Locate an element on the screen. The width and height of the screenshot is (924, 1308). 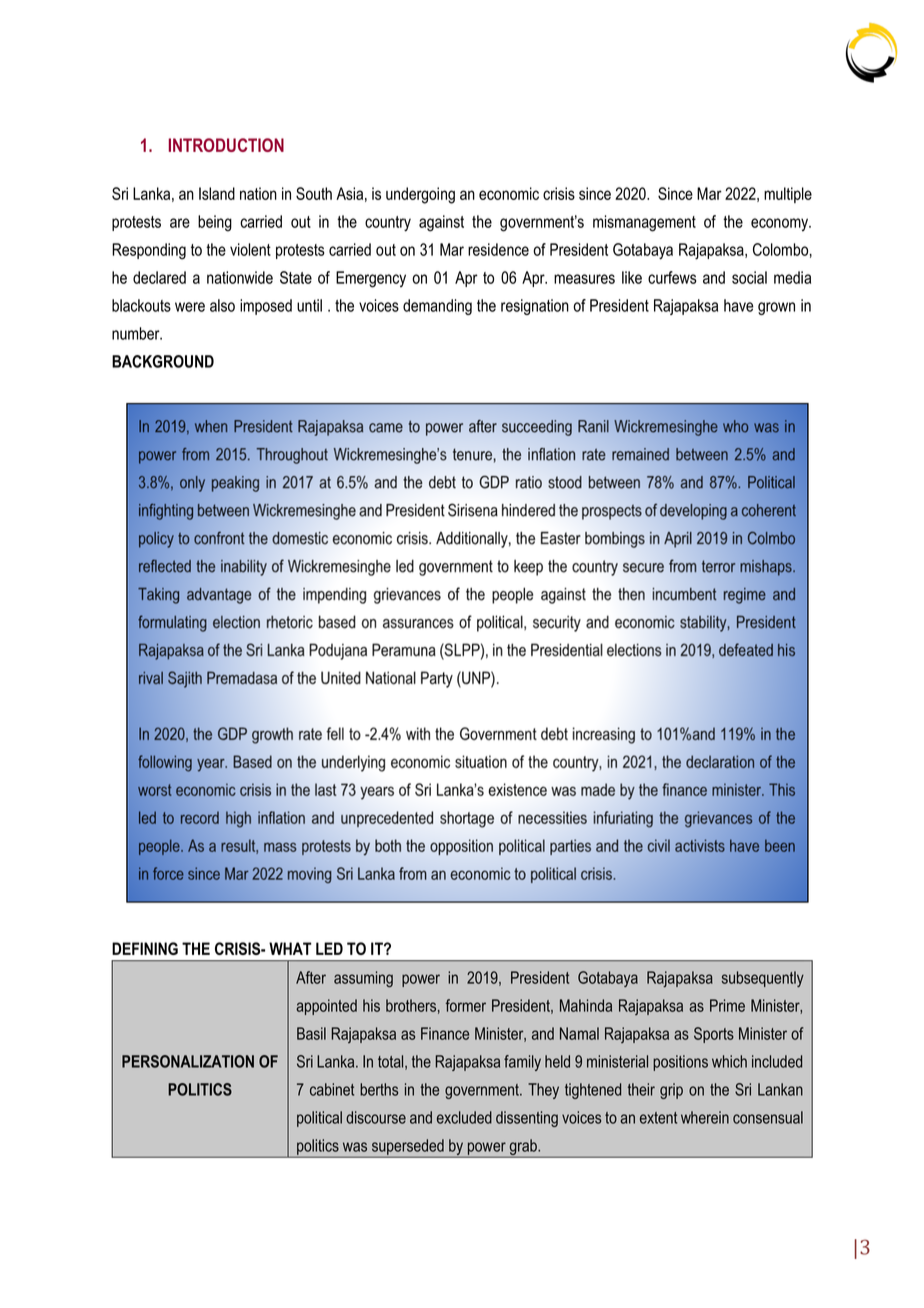
economic is located at coordinates (509, 193).
